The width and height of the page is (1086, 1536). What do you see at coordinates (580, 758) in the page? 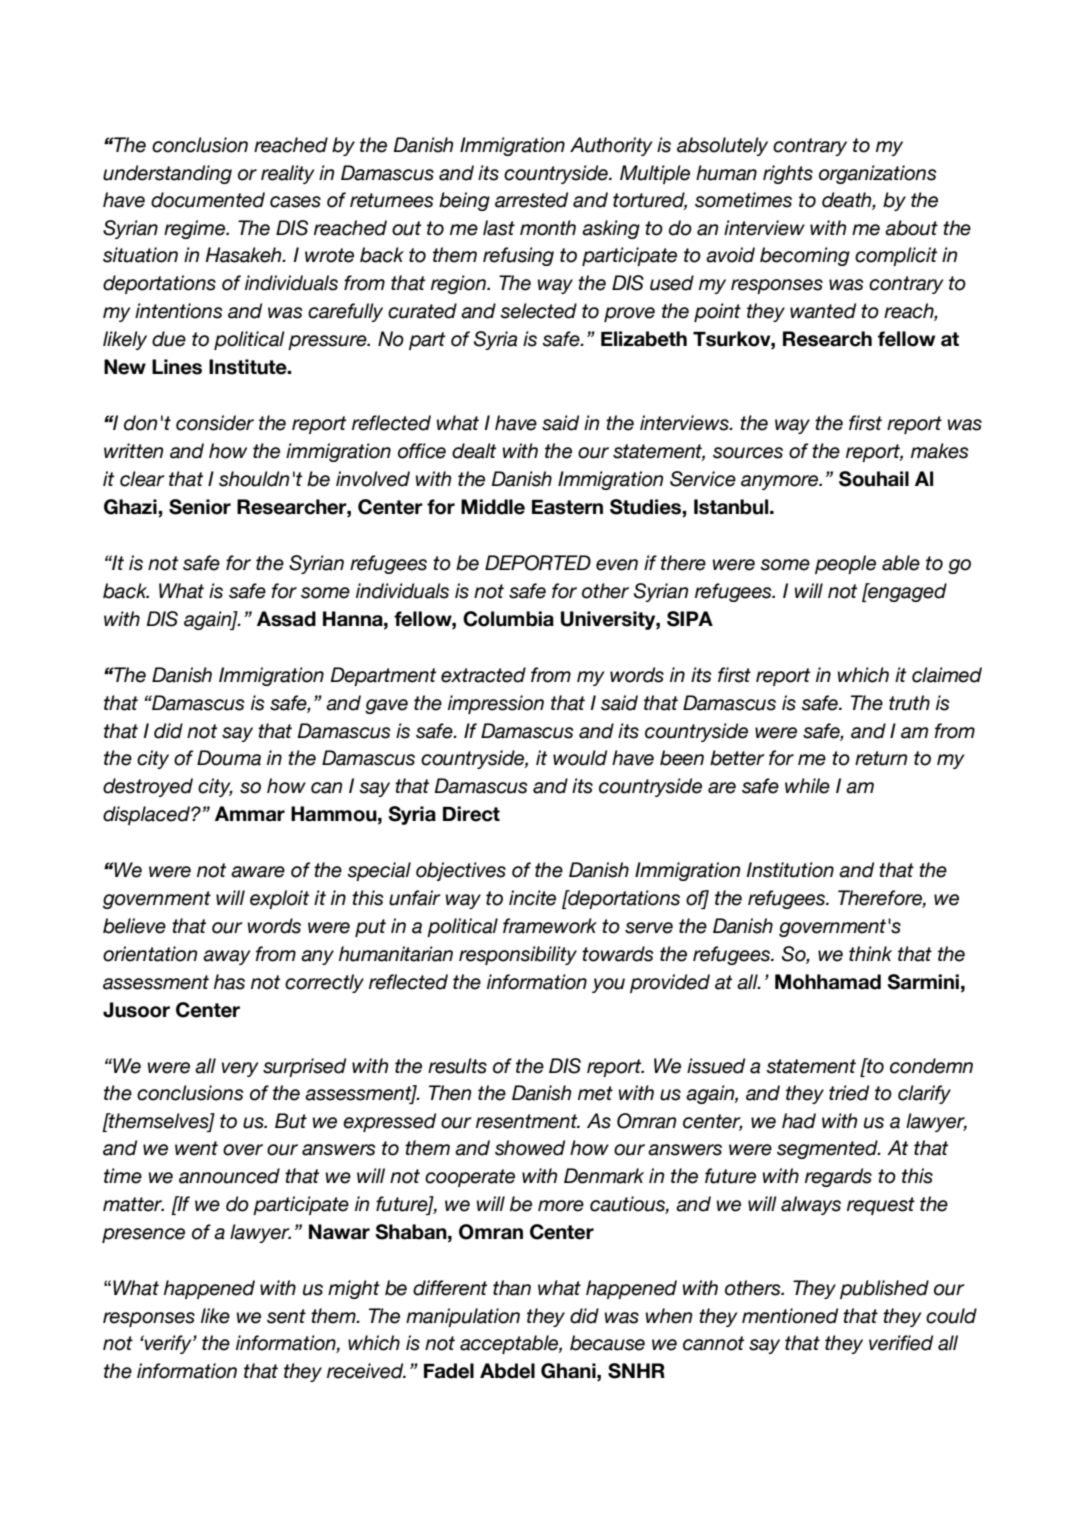
I see `would` at bounding box center [580, 758].
